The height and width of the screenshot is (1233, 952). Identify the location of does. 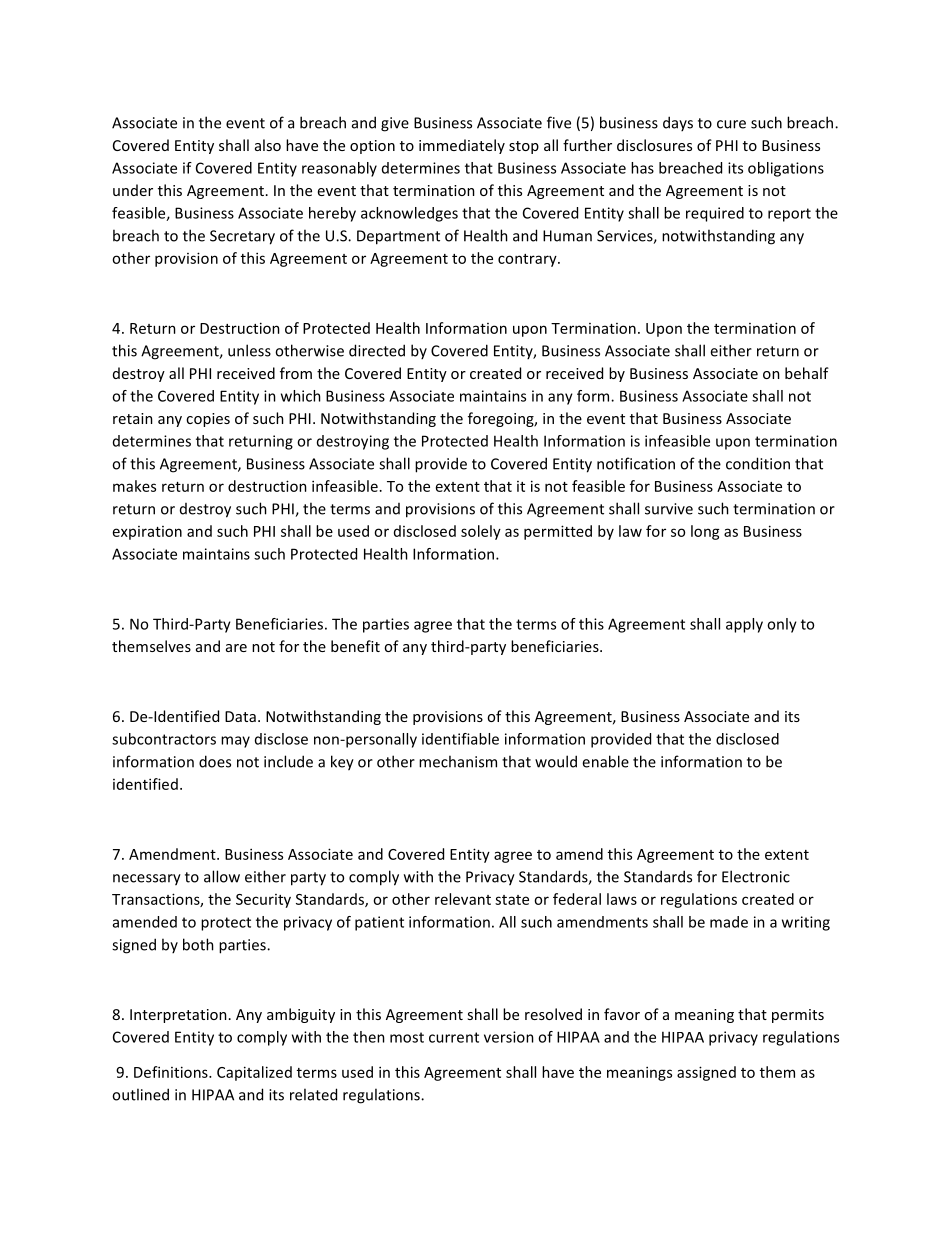
(215, 761).
